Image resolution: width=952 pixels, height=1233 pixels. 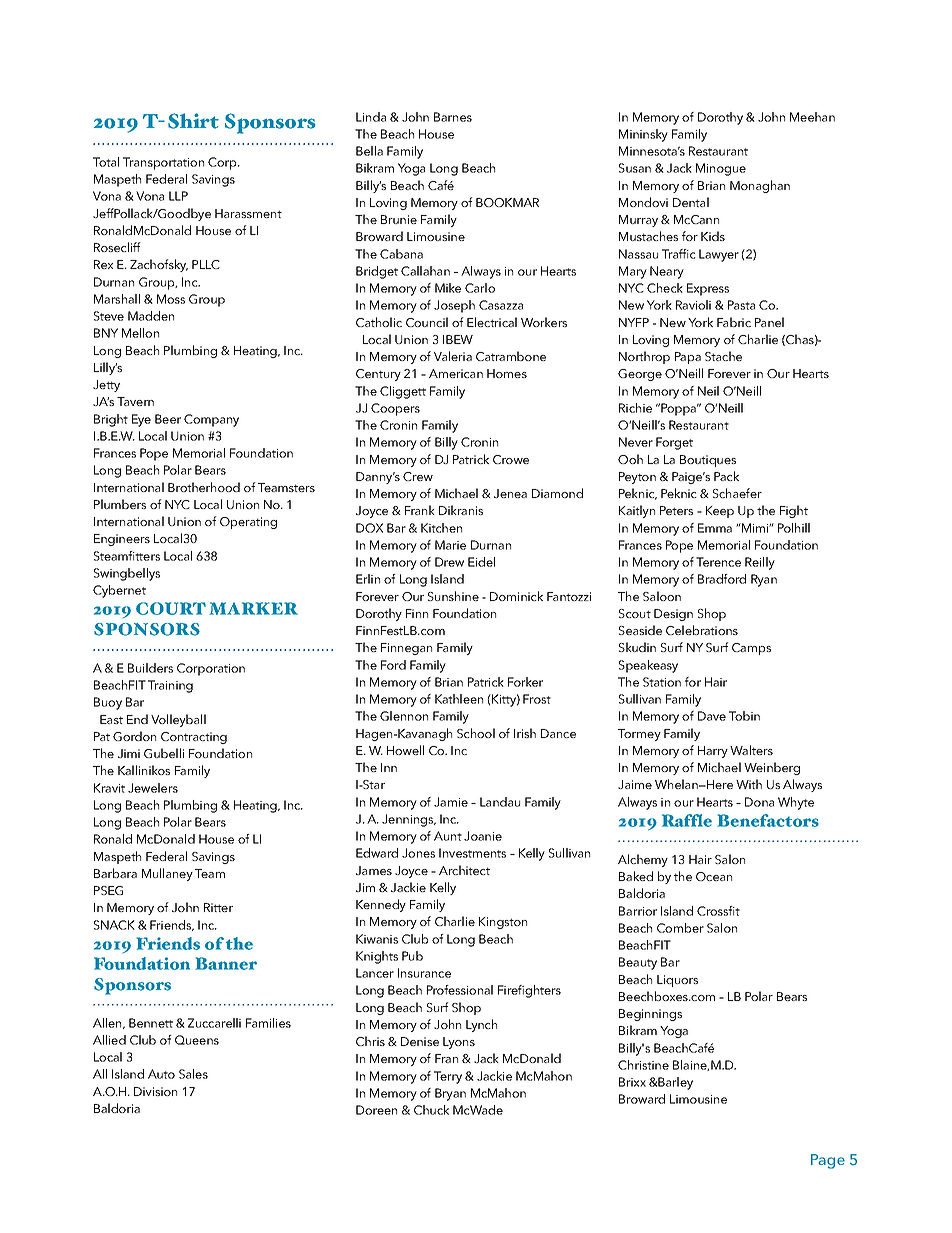 I want to click on COURT, so click(x=171, y=608).
